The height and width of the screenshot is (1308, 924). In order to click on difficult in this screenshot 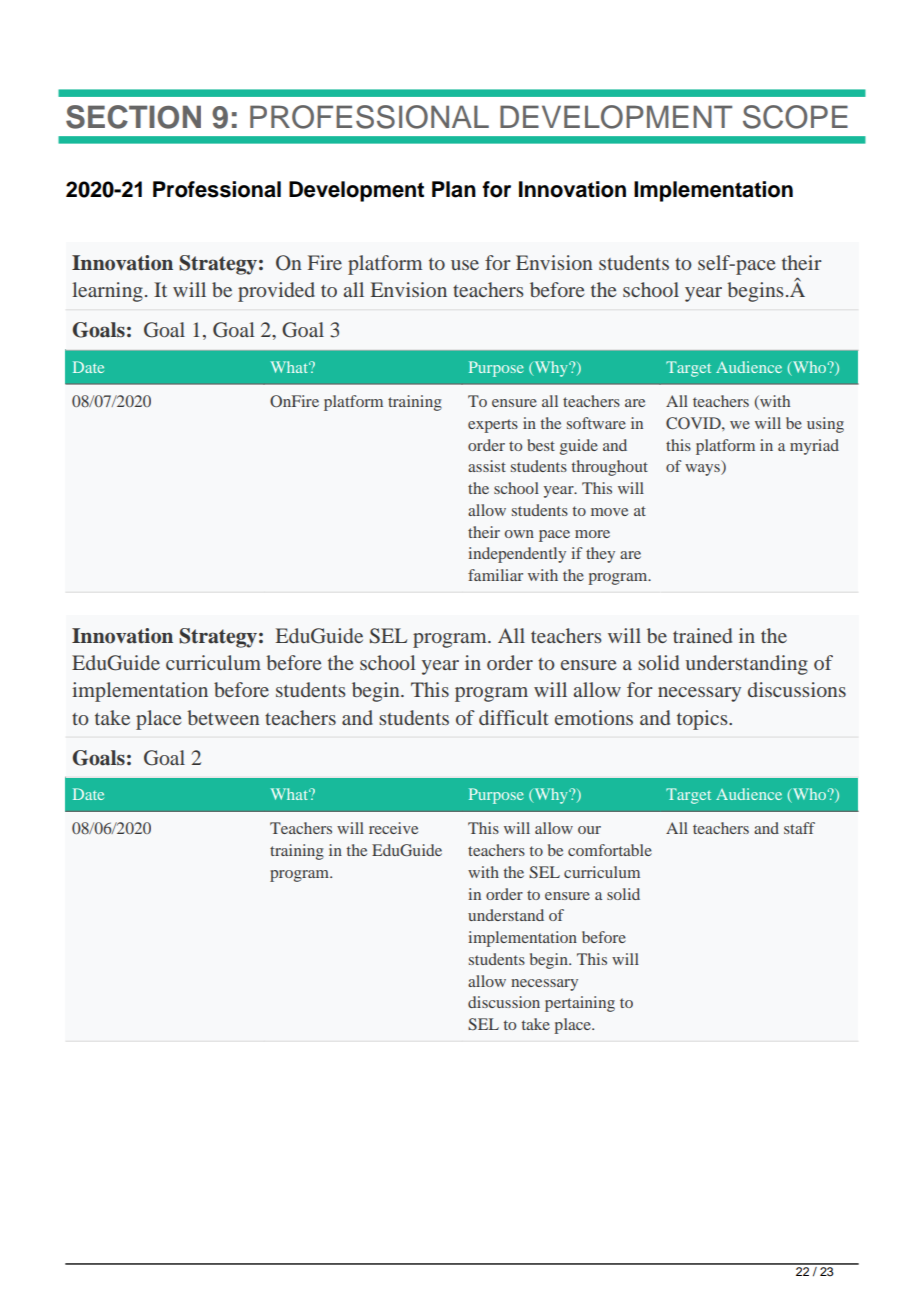, I will do `click(514, 717)`.
